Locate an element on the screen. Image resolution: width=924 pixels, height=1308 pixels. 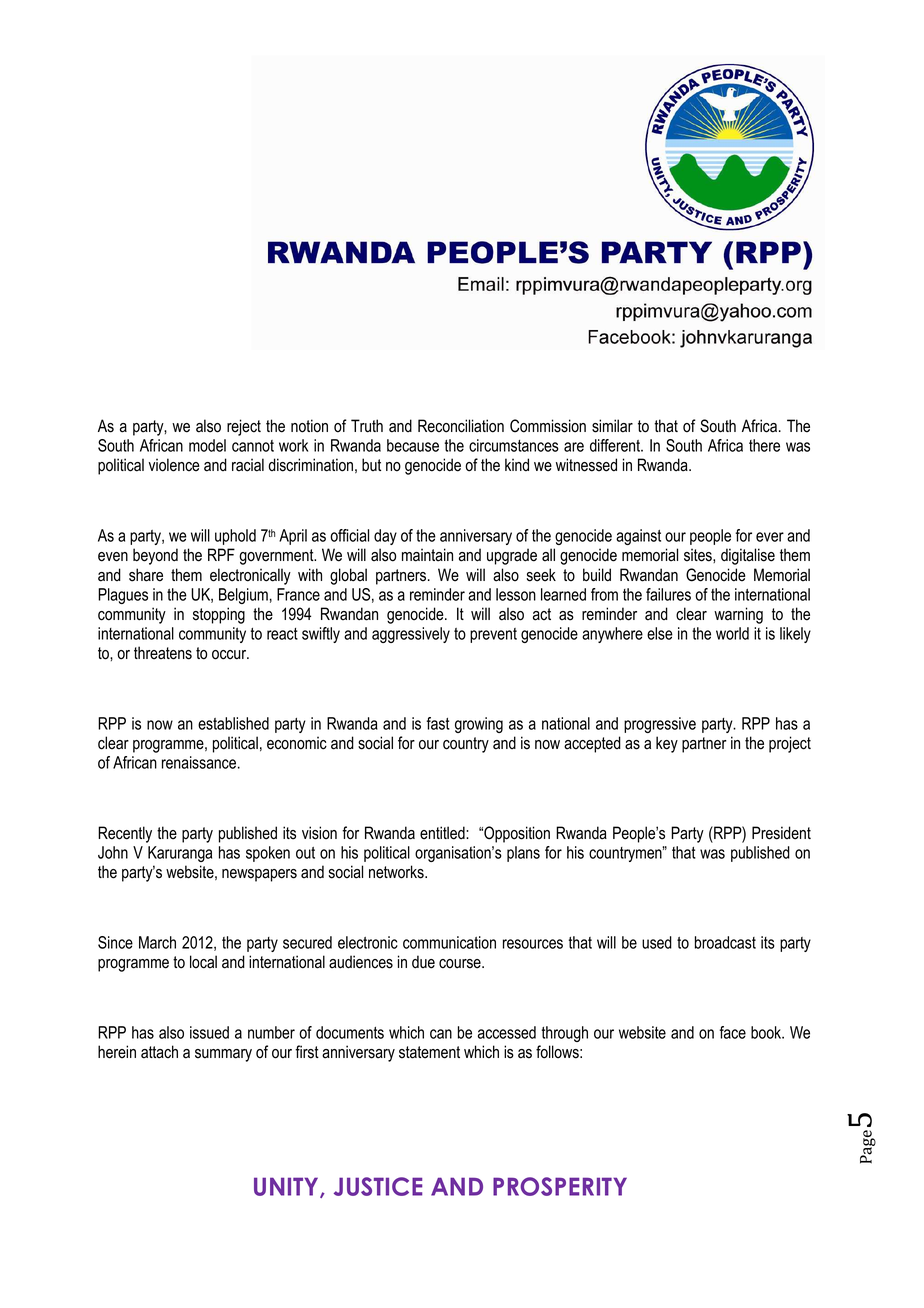
fast is located at coordinates (438, 723).
